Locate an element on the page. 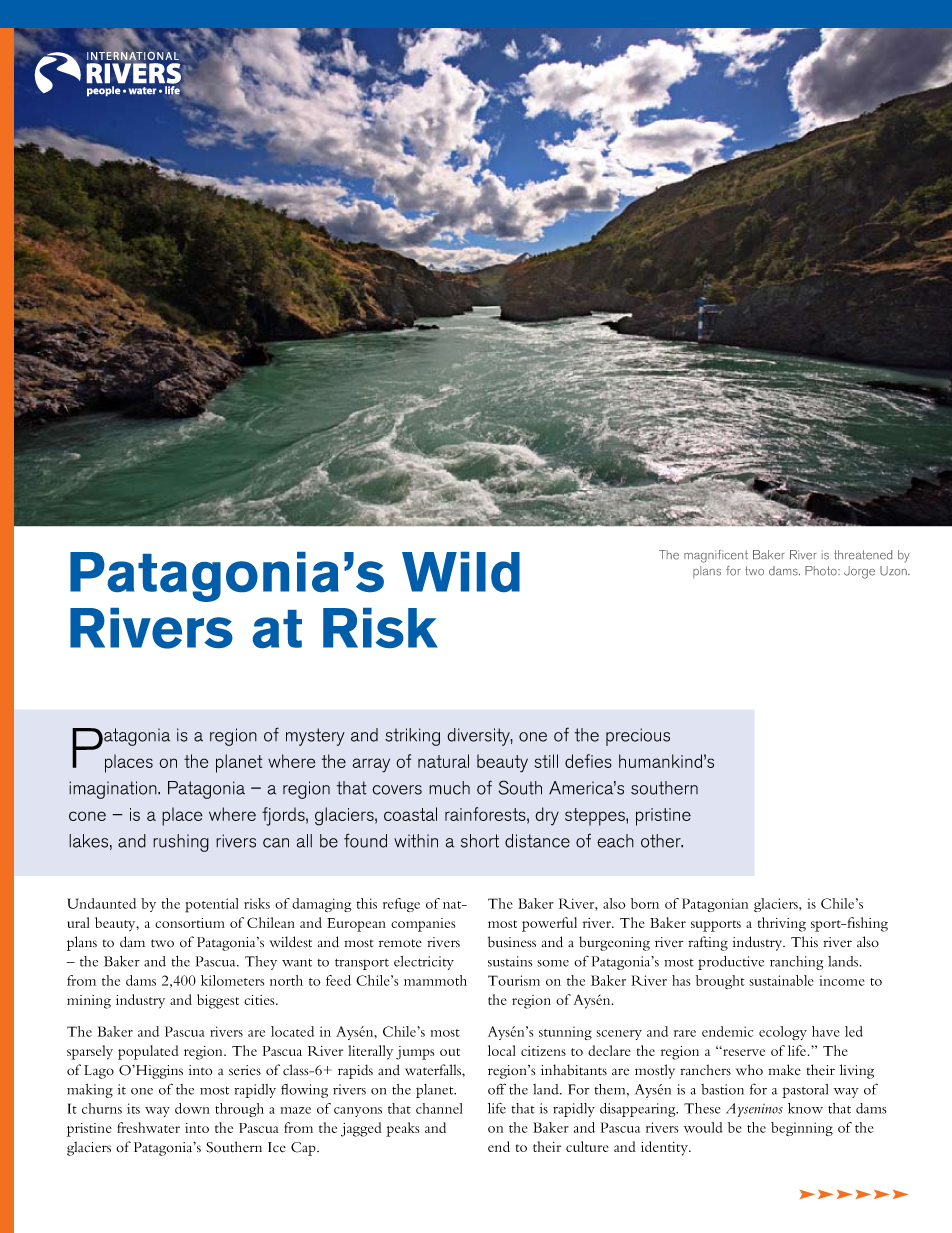 Image resolution: width=952 pixels, height=1233 pixels. freshwater is located at coordinates (148, 1127).
